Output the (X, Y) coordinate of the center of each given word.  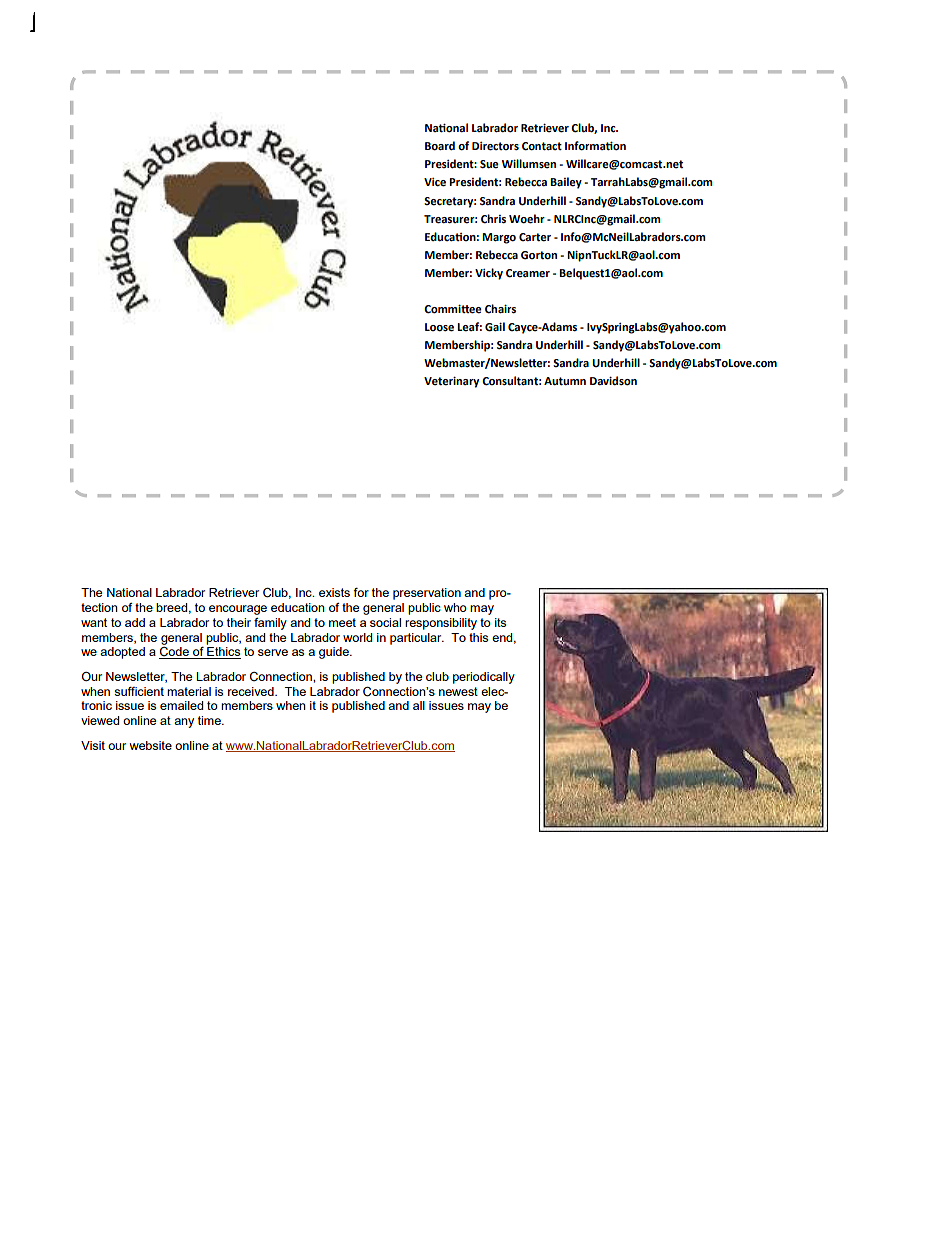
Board (440, 146)
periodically (484, 678)
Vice (435, 182)
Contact (542, 146)
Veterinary (451, 382)
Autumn (565, 381)
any (184, 723)
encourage (238, 610)
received (252, 691)
